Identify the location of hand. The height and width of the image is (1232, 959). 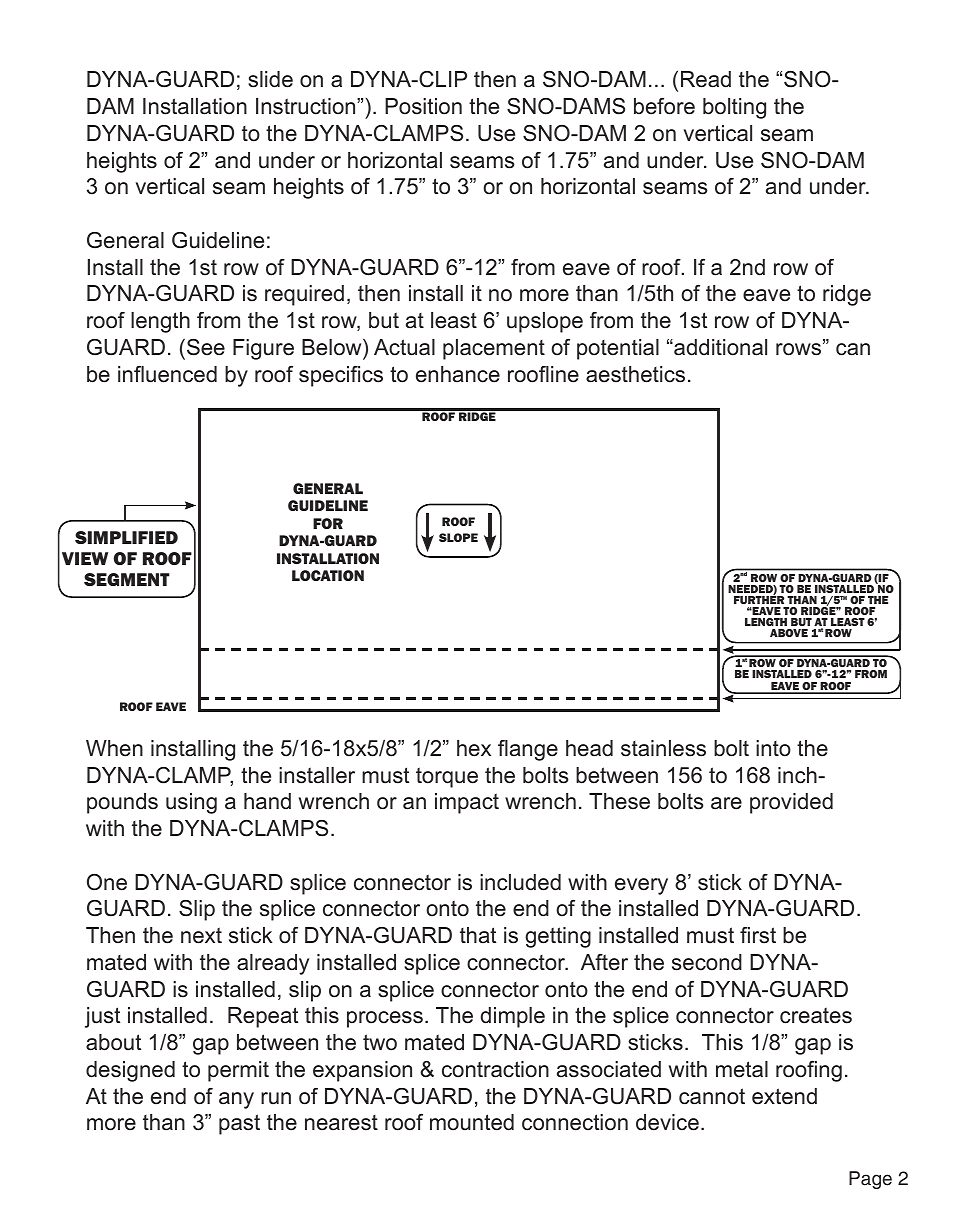
(267, 801).
